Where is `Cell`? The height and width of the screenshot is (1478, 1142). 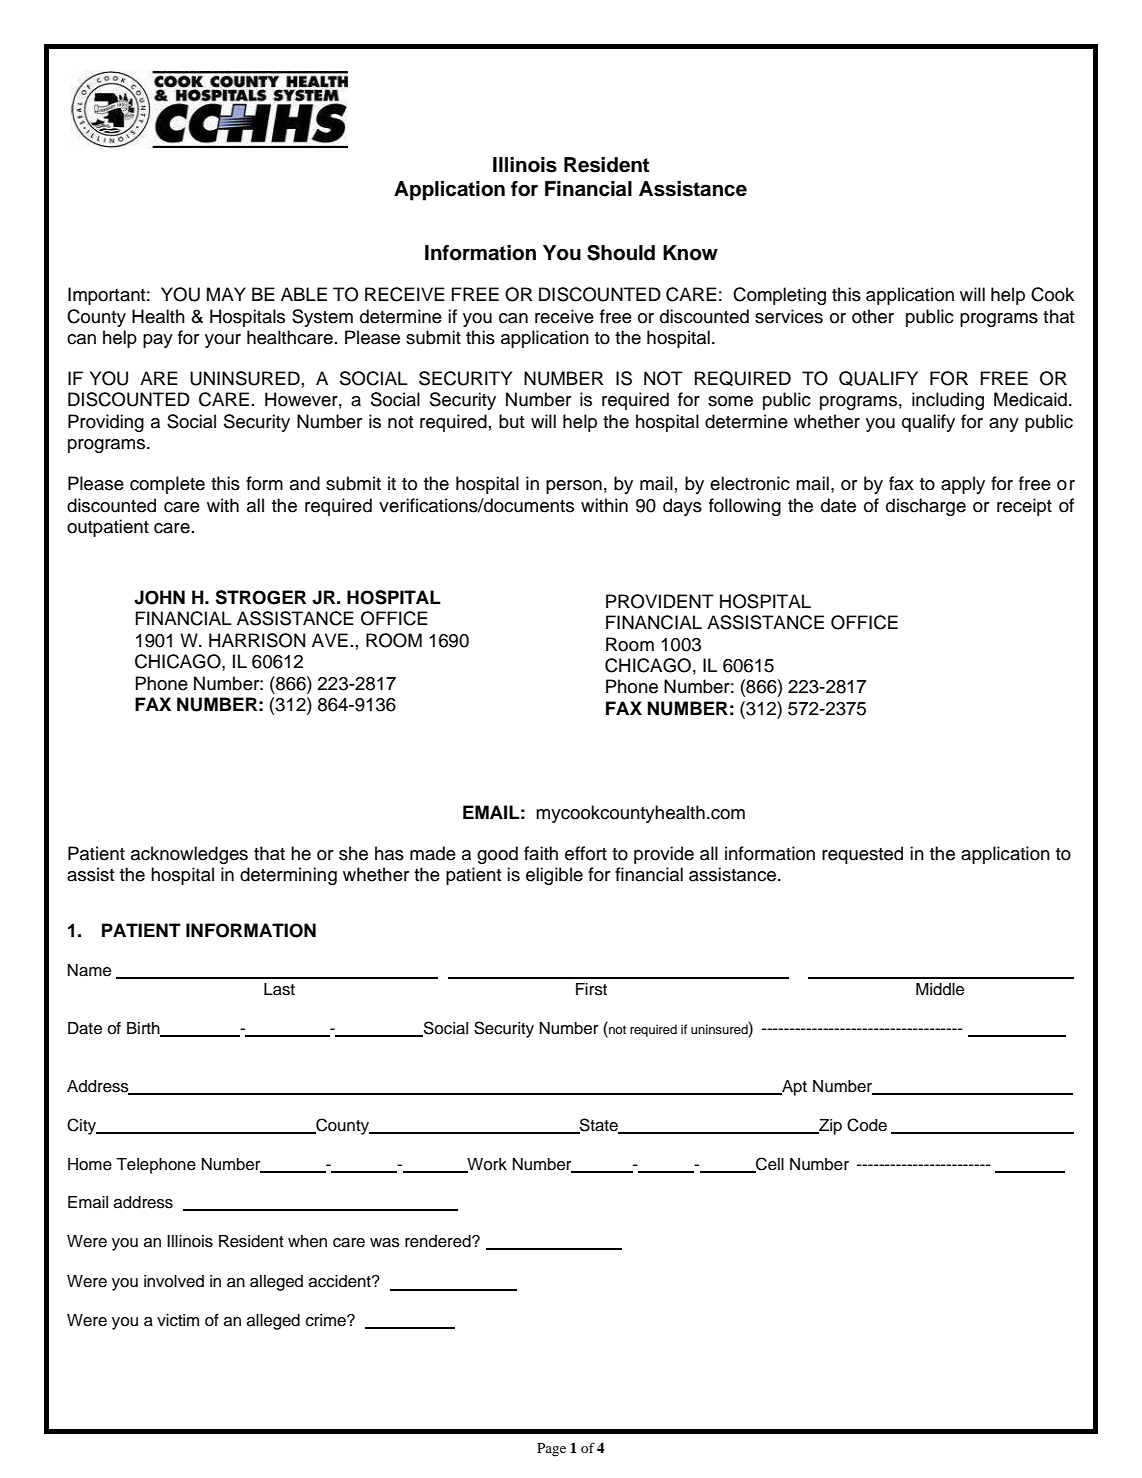
Cell is located at coordinates (769, 1164).
